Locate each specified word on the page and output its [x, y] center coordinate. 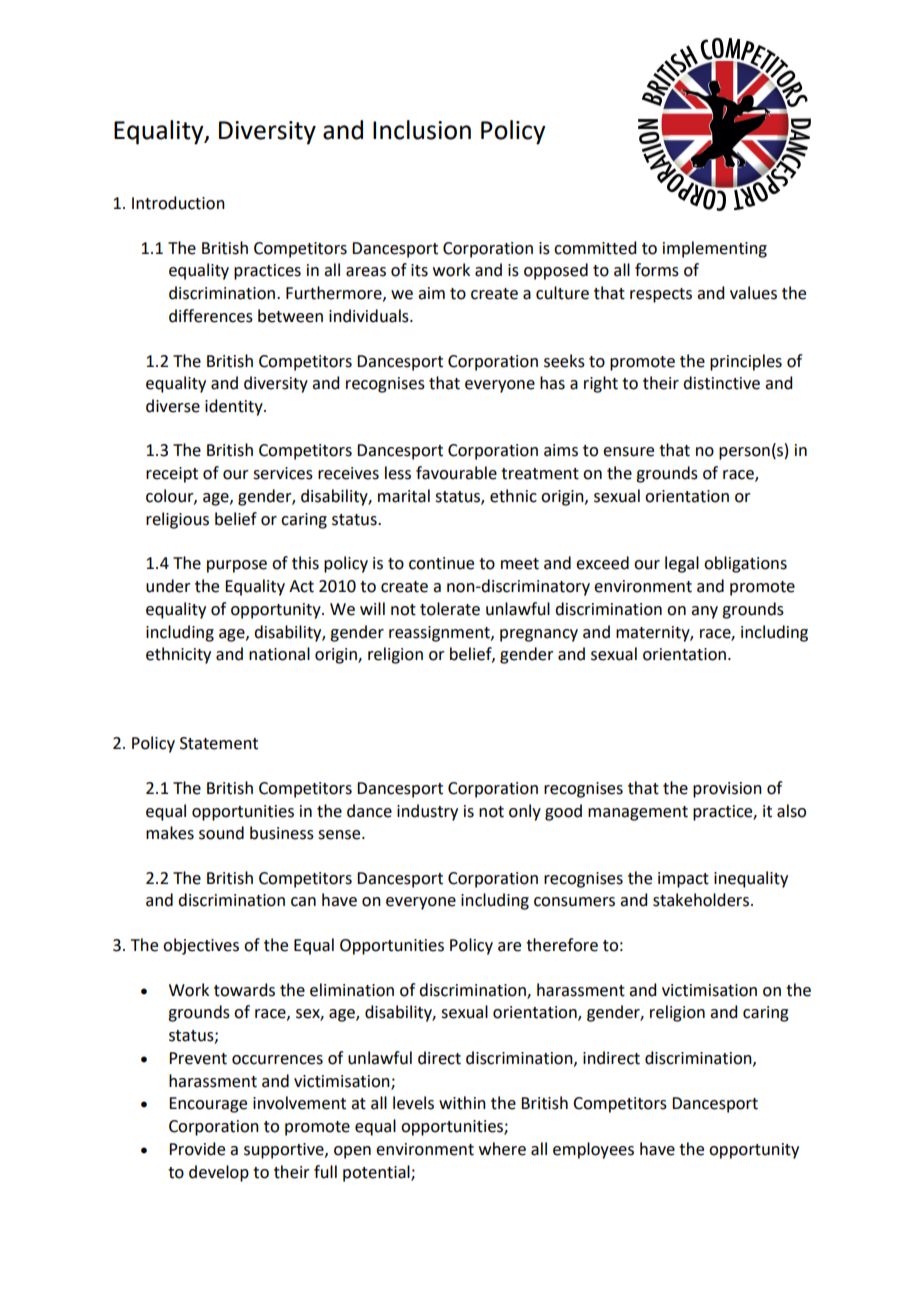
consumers [574, 902]
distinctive [721, 383]
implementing [715, 249]
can [303, 902]
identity [235, 407]
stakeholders [701, 900]
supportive [285, 1151]
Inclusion [422, 130]
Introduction [178, 203]
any [704, 612]
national [279, 654]
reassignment [440, 634]
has [552, 383]
